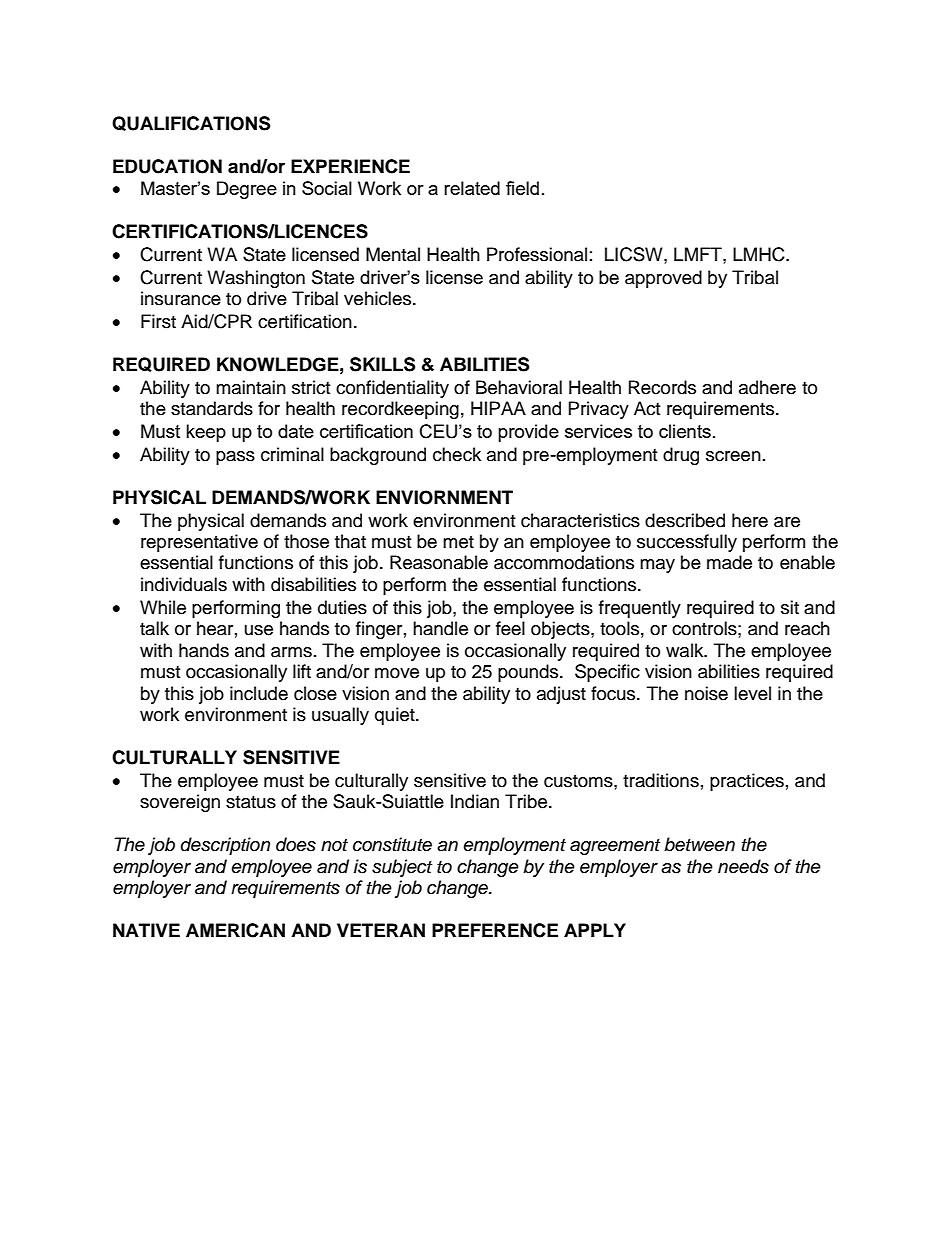 This document has height=1233, width=952. What do you see at coordinates (235, 930) in the document?
I see `AMERICAN` at bounding box center [235, 930].
